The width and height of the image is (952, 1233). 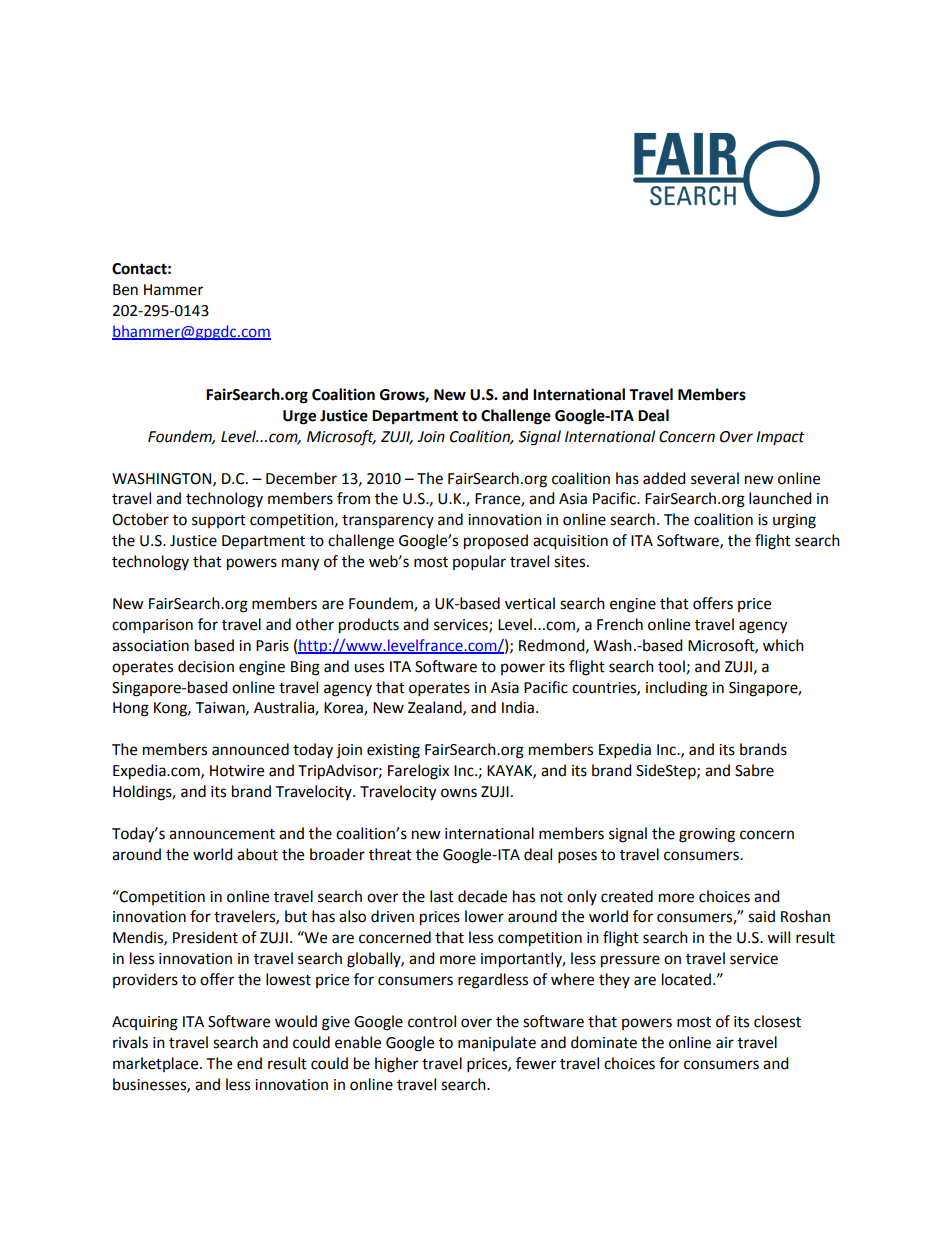 What do you see at coordinates (222, 834) in the image?
I see `announcement` at bounding box center [222, 834].
